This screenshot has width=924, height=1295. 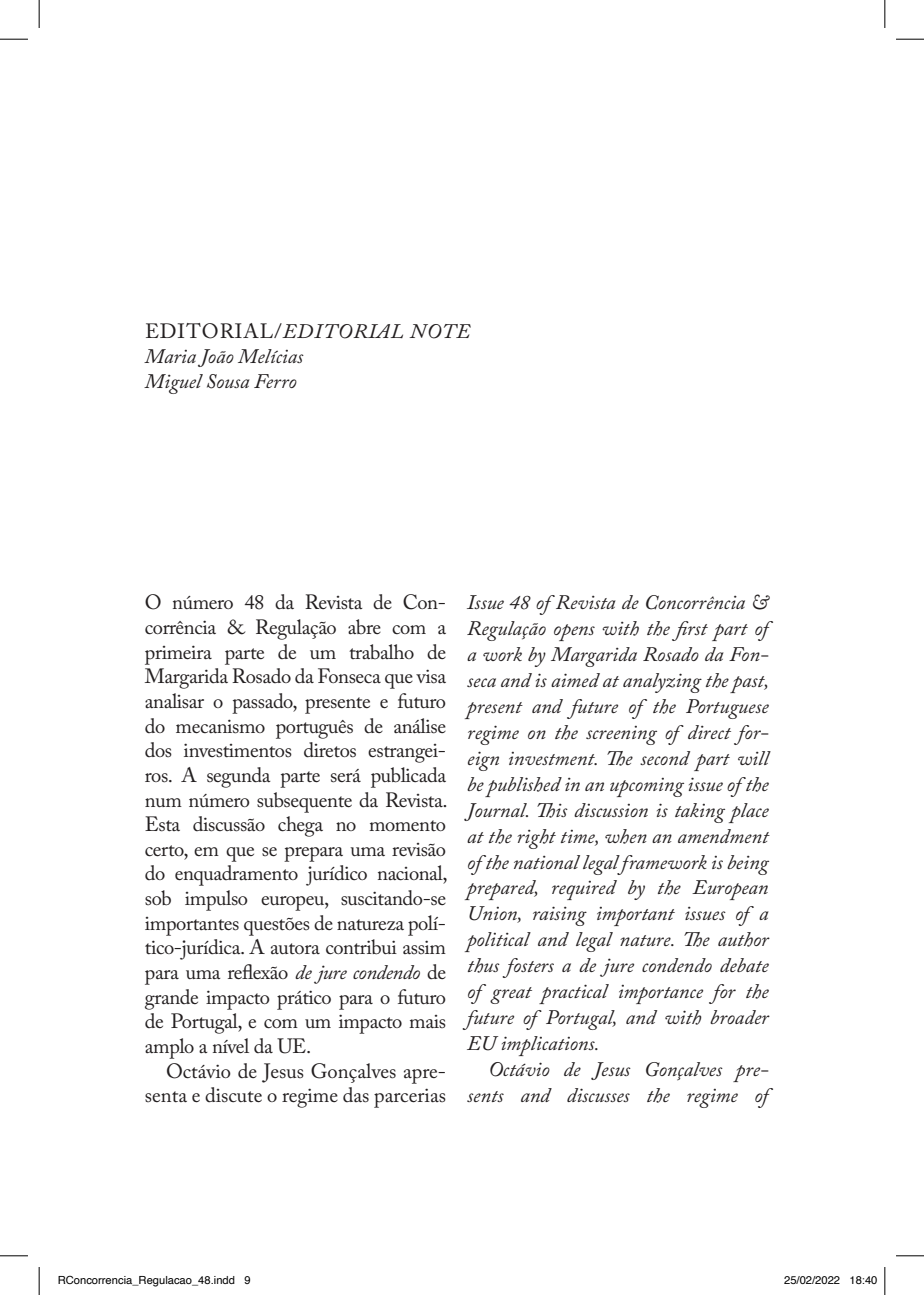 What do you see at coordinates (740, 1017) in the screenshot?
I see `broader` at bounding box center [740, 1017].
